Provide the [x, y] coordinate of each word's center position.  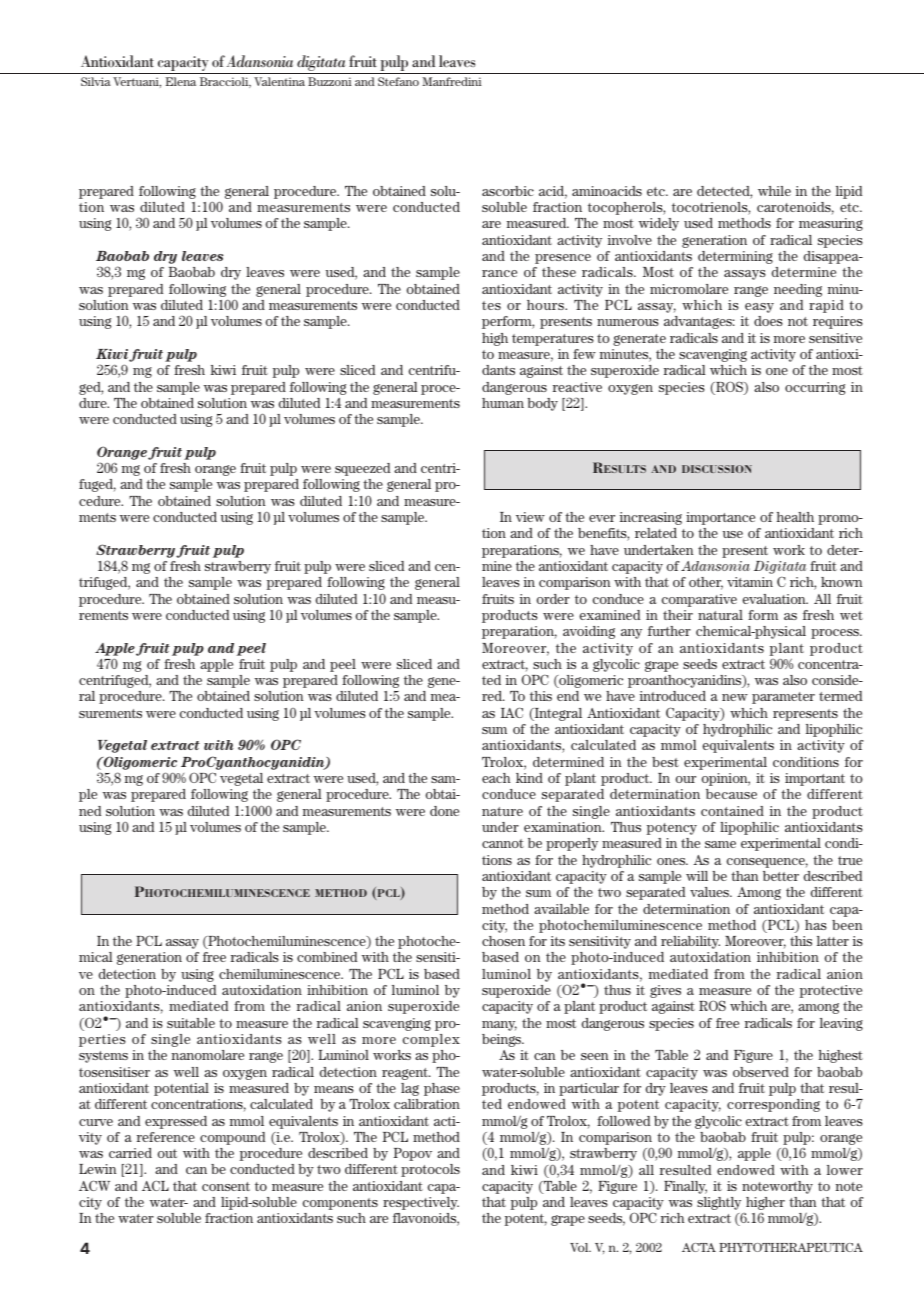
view [530, 517]
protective [831, 991]
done [444, 811]
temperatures [553, 340]
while [774, 191]
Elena [181, 81]
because [731, 794]
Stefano [398, 81]
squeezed [362, 469]
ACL [155, 1185]
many [499, 1026]
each [496, 778]
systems [103, 1057]
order [553, 599]
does [768, 321]
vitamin [750, 582]
